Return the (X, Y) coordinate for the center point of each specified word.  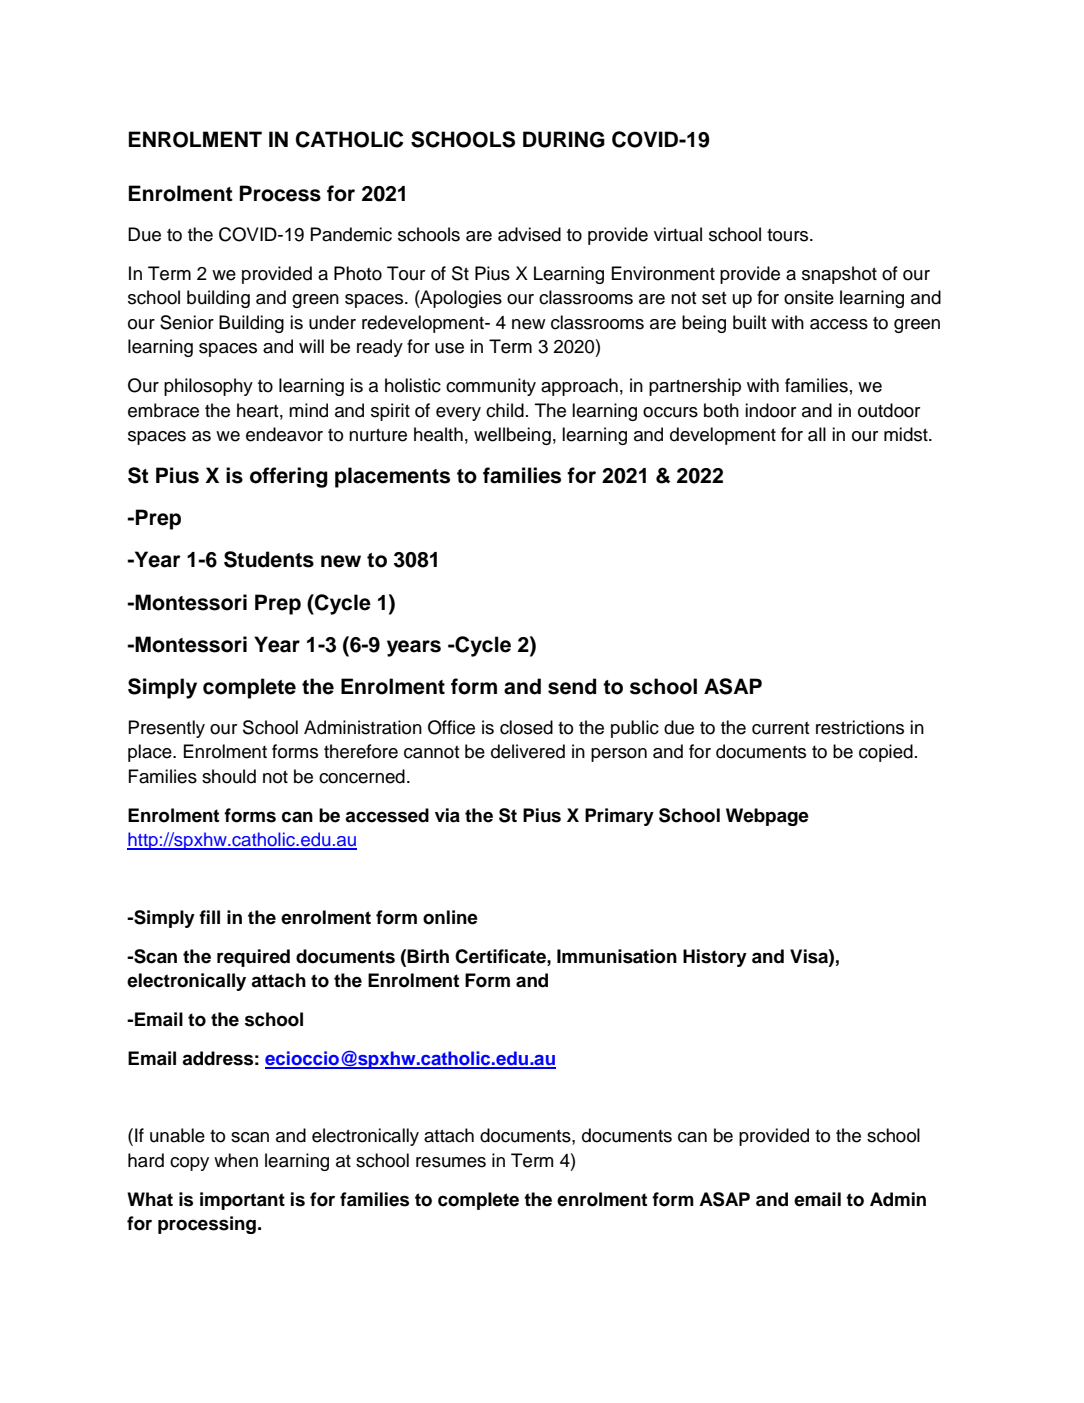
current (781, 728)
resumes (451, 1162)
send (572, 686)
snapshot (839, 275)
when (236, 1160)
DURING (564, 139)
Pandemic (351, 234)
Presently (167, 729)
